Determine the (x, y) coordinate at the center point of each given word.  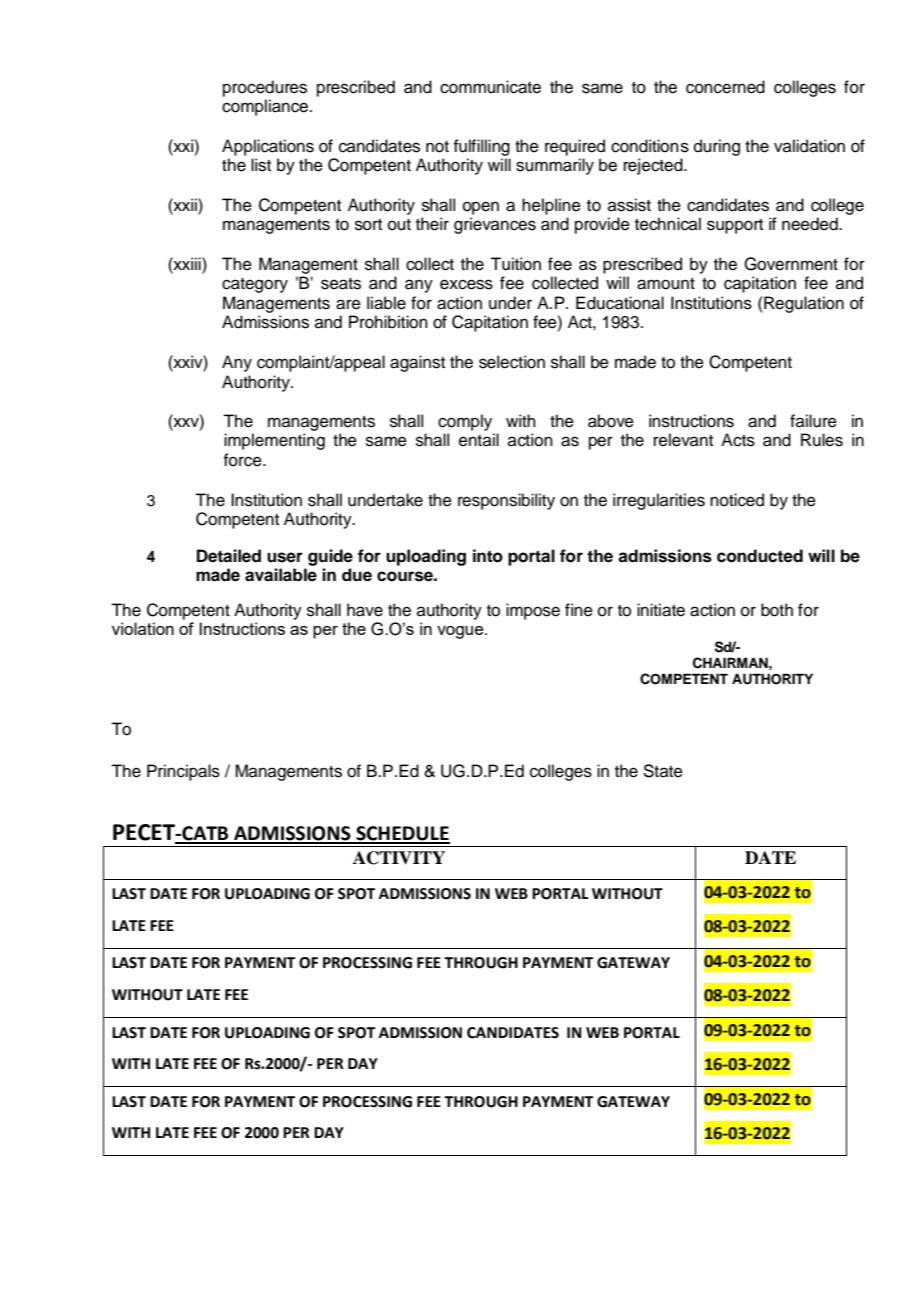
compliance (266, 107)
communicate (490, 87)
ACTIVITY (399, 858)
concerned (725, 87)
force (243, 460)
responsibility (506, 501)
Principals (183, 772)
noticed (737, 500)
